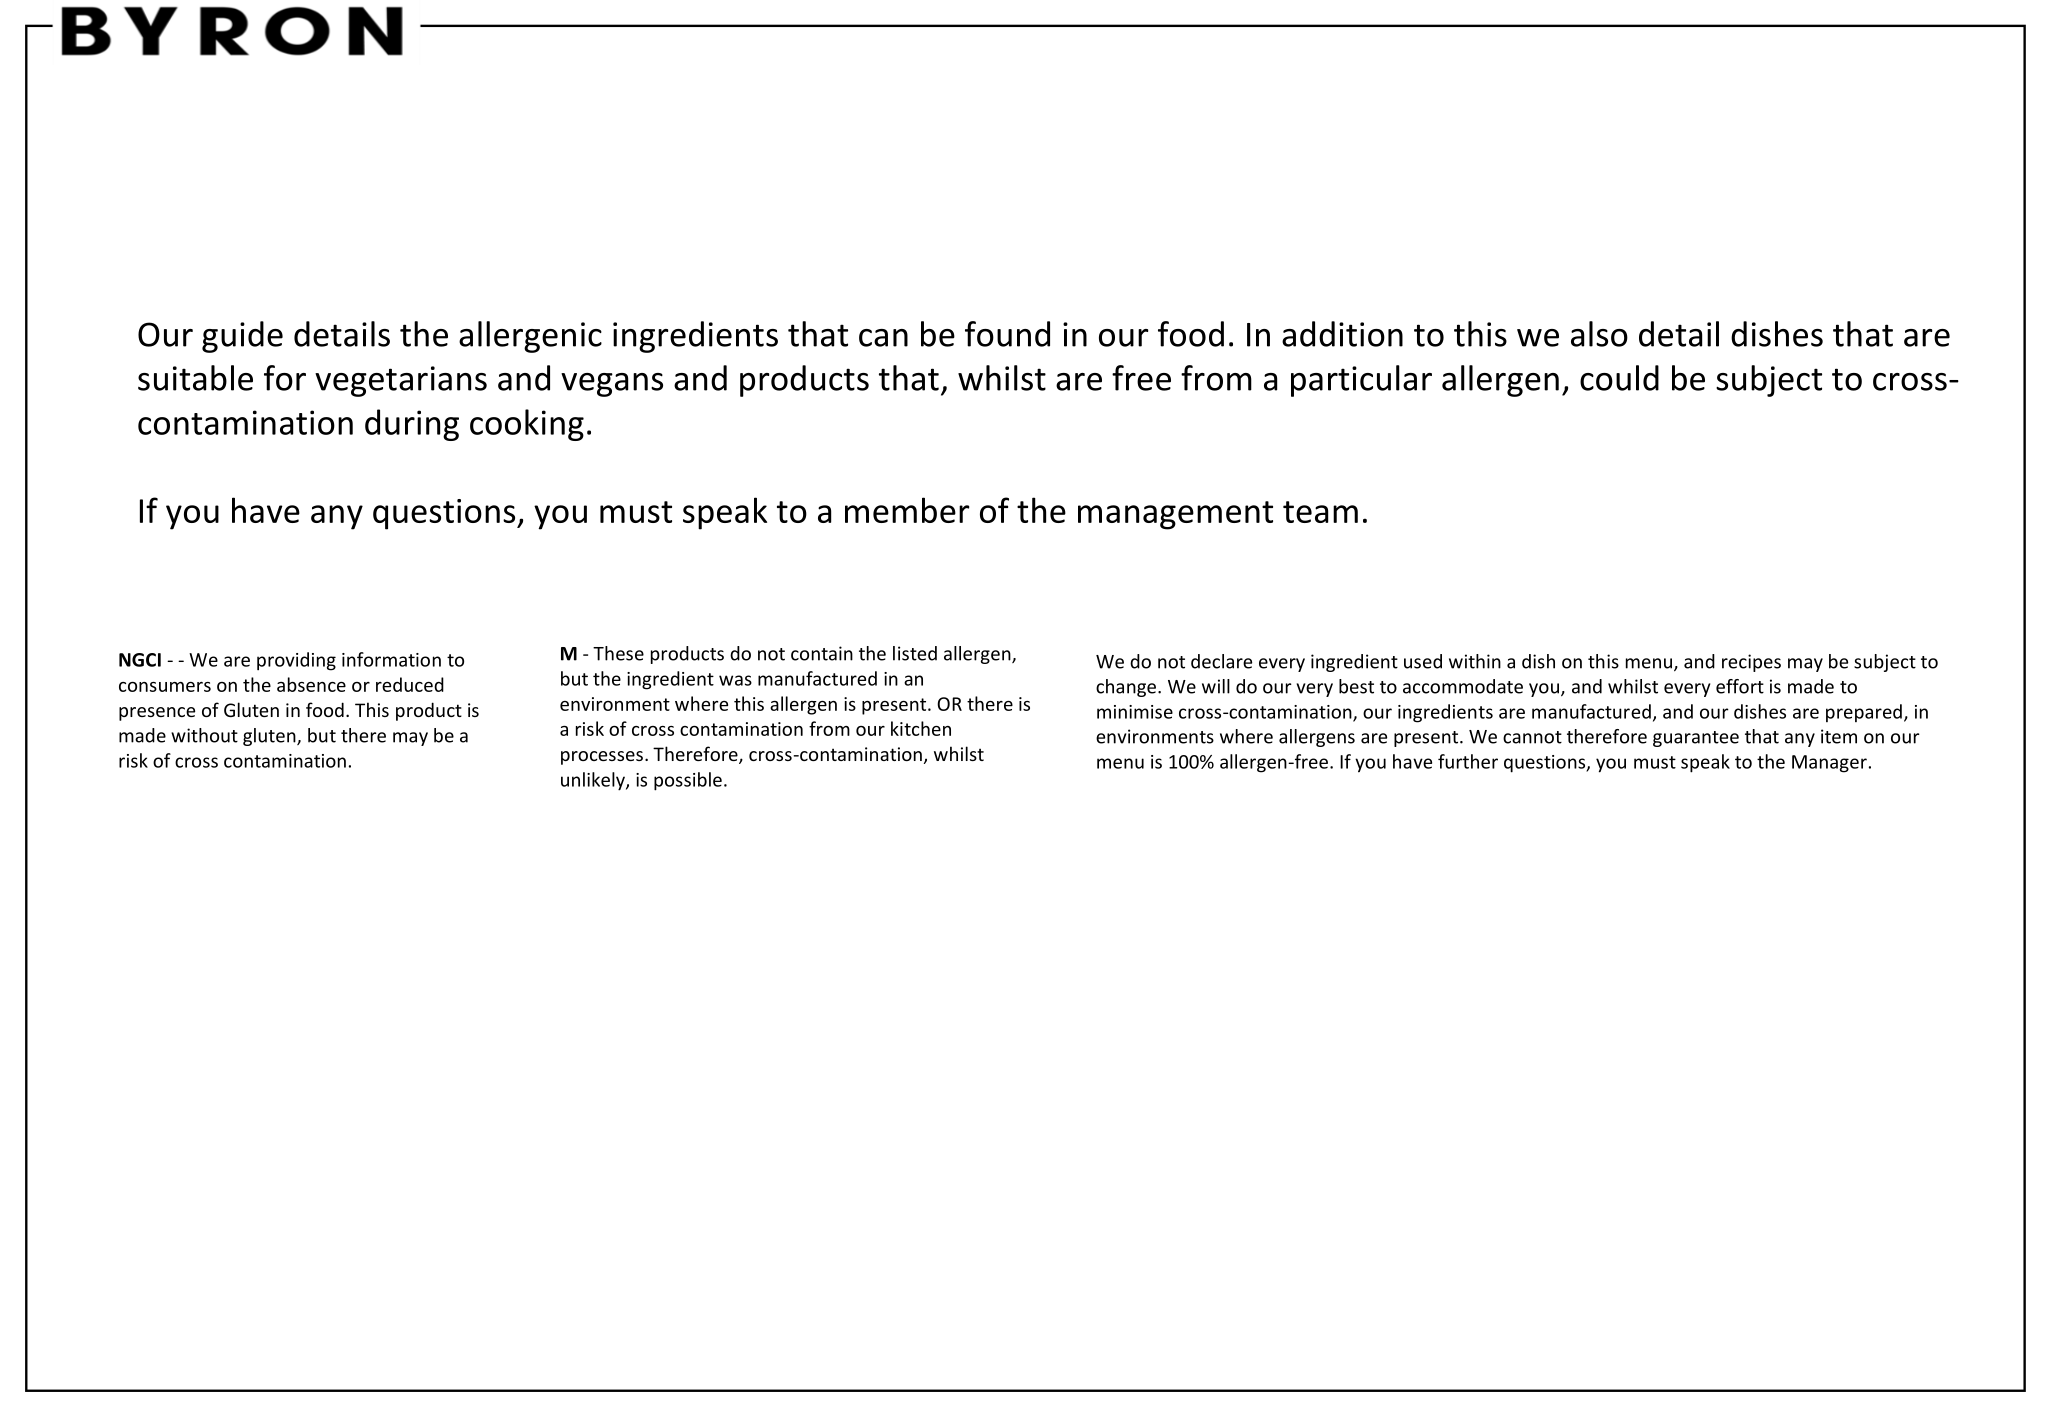 The image size is (2050, 1419). What do you see at coordinates (602, 758) in the image?
I see `processes` at bounding box center [602, 758].
